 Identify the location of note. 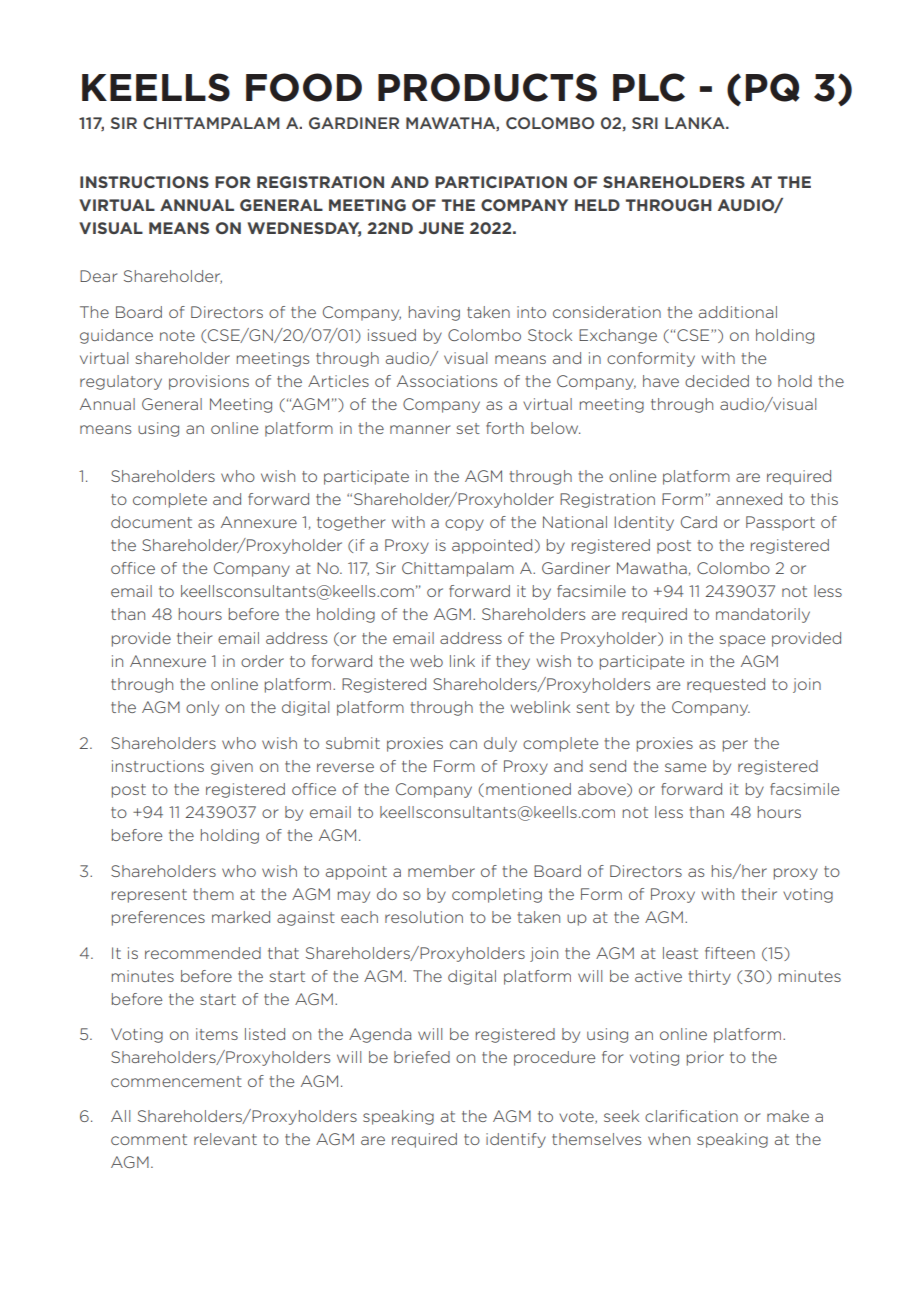
(177, 335).
